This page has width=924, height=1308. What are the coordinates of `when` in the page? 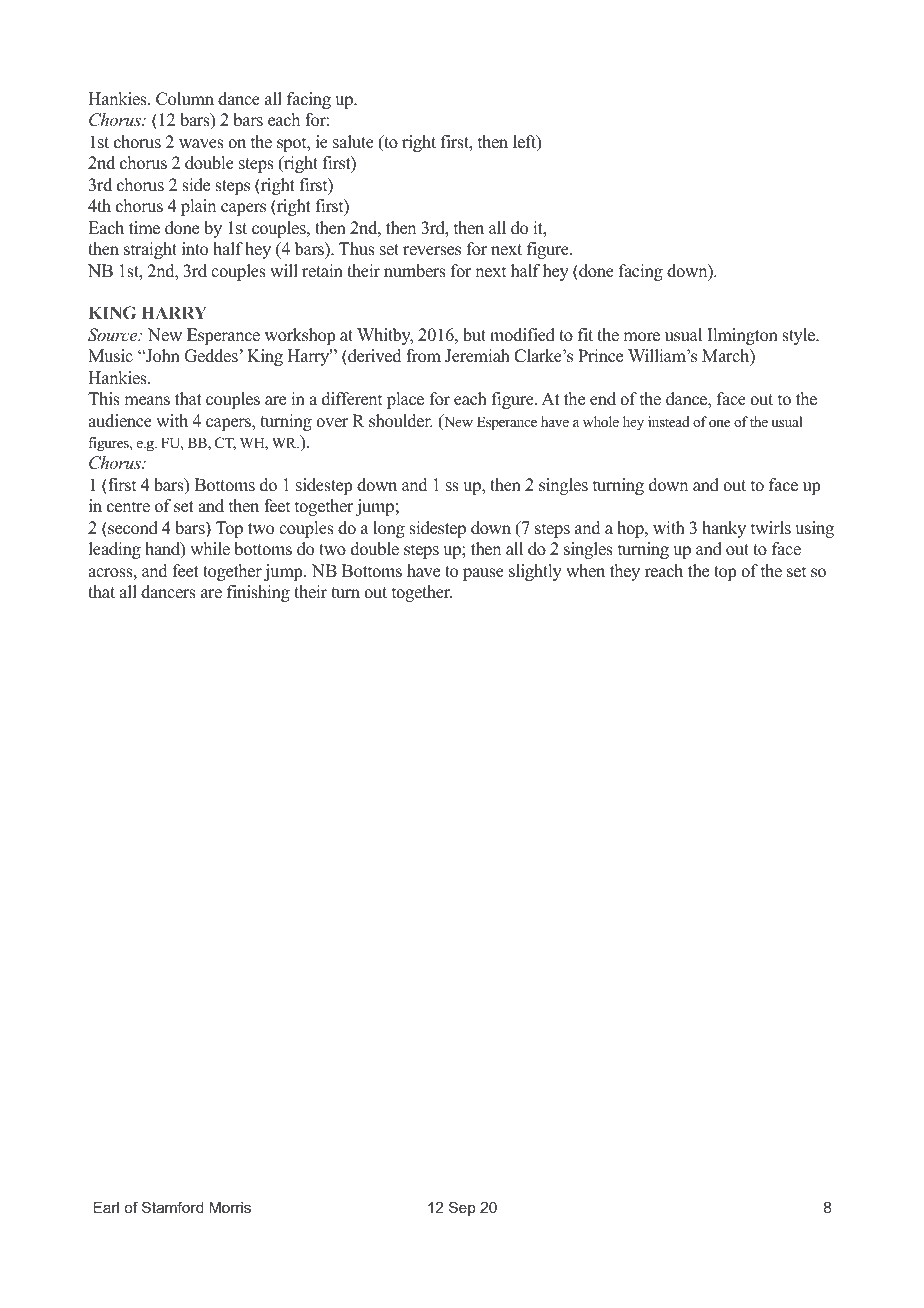 It's located at (585, 571).
